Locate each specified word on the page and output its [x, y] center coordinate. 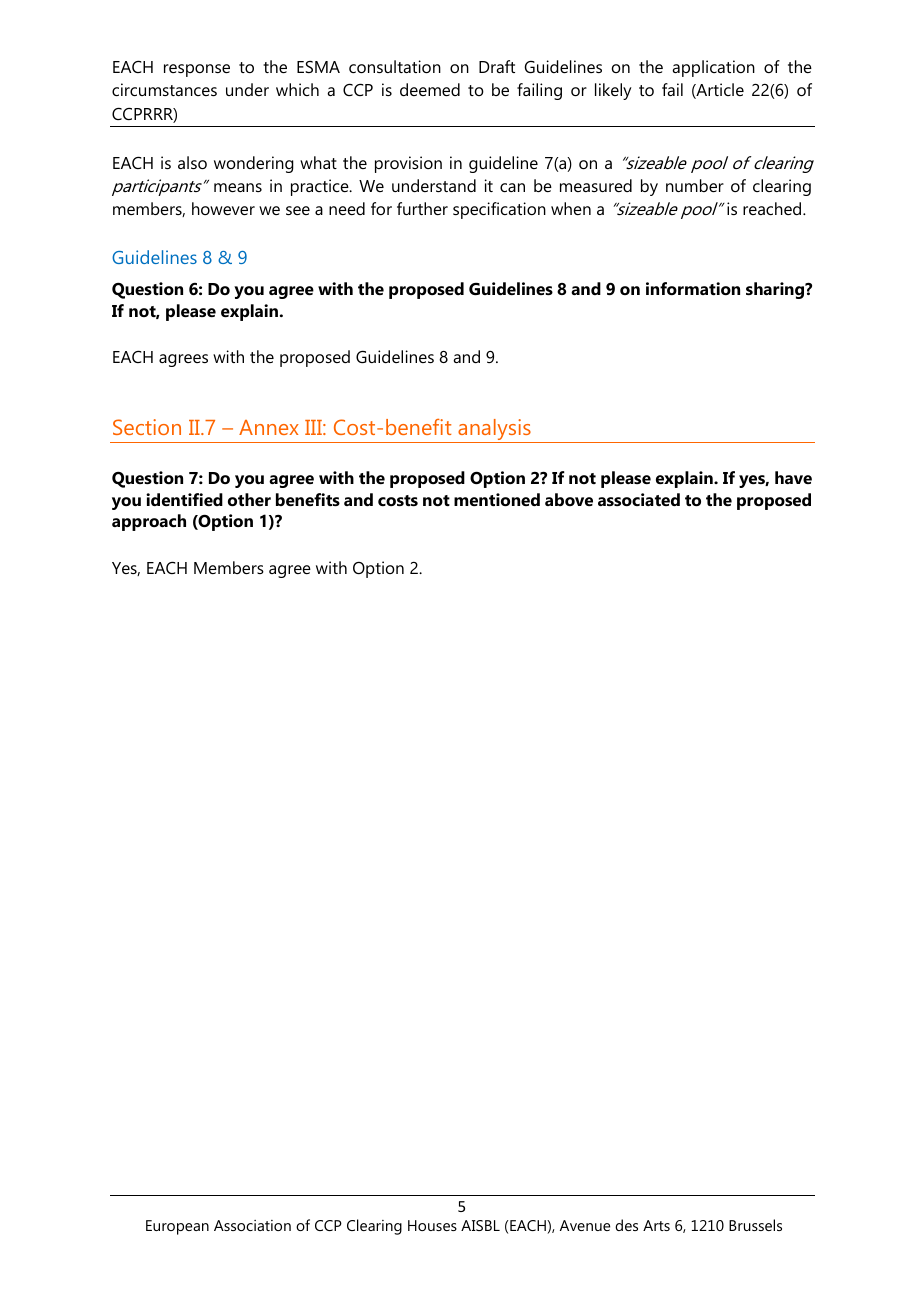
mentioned [497, 499]
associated [639, 499]
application [713, 68]
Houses [432, 1225]
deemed [430, 89]
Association [252, 1225]
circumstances [164, 89]
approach [149, 522]
